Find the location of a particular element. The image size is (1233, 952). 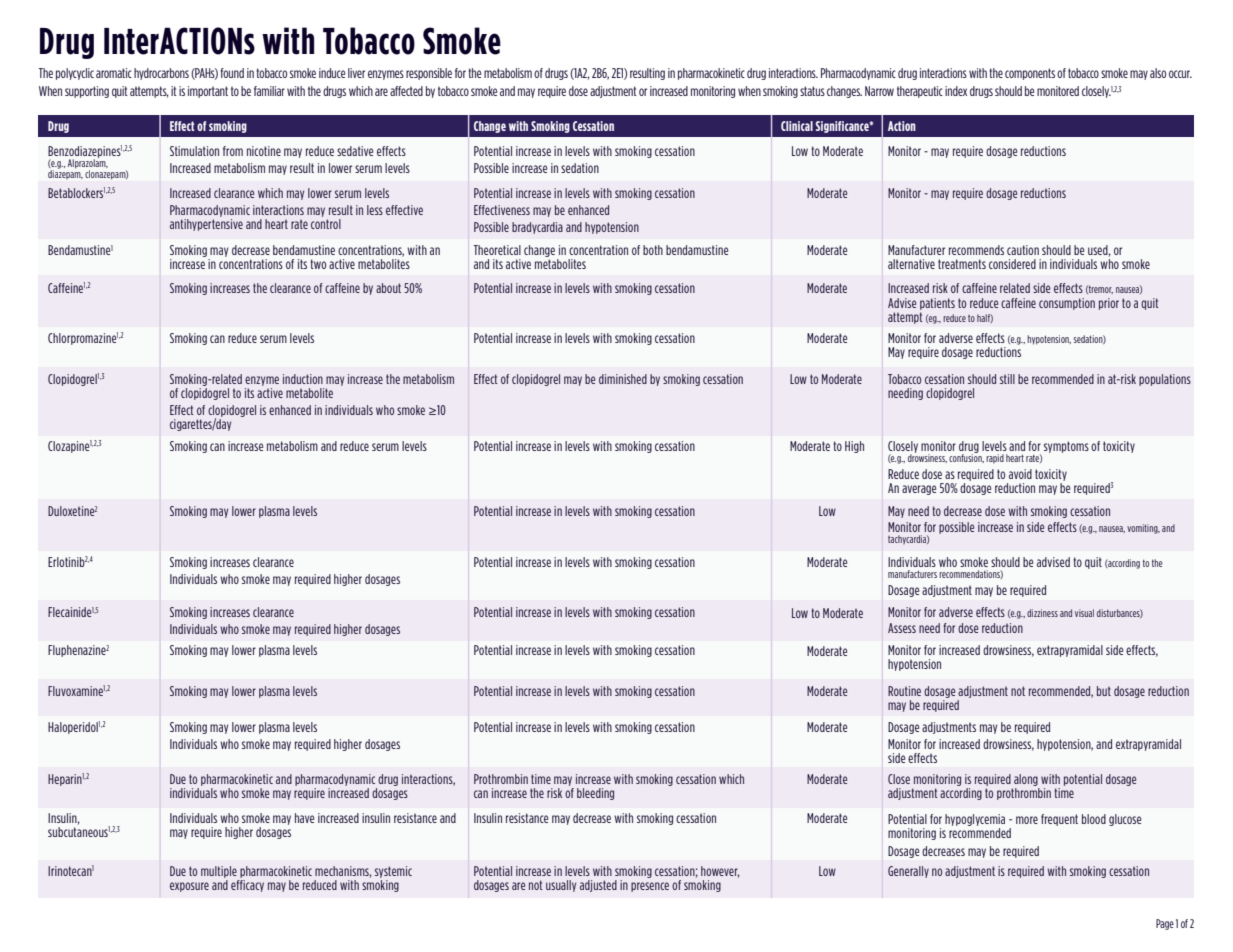

avoid is located at coordinates (1020, 474).
